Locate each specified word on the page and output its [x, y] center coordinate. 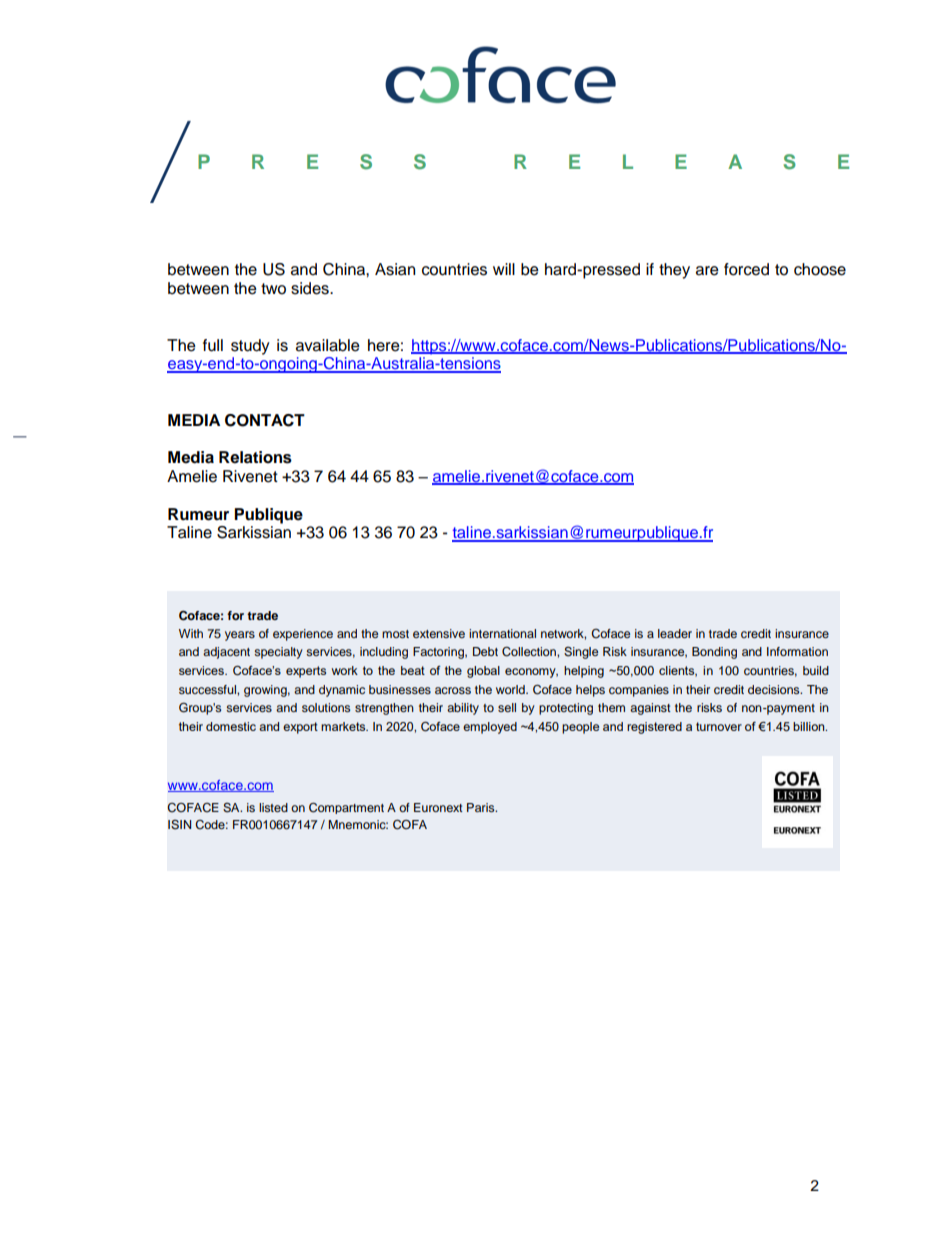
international [502, 633]
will [504, 269]
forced [746, 269]
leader [675, 633]
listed [273, 807]
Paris [482, 807]
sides [311, 288]
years [240, 636]
